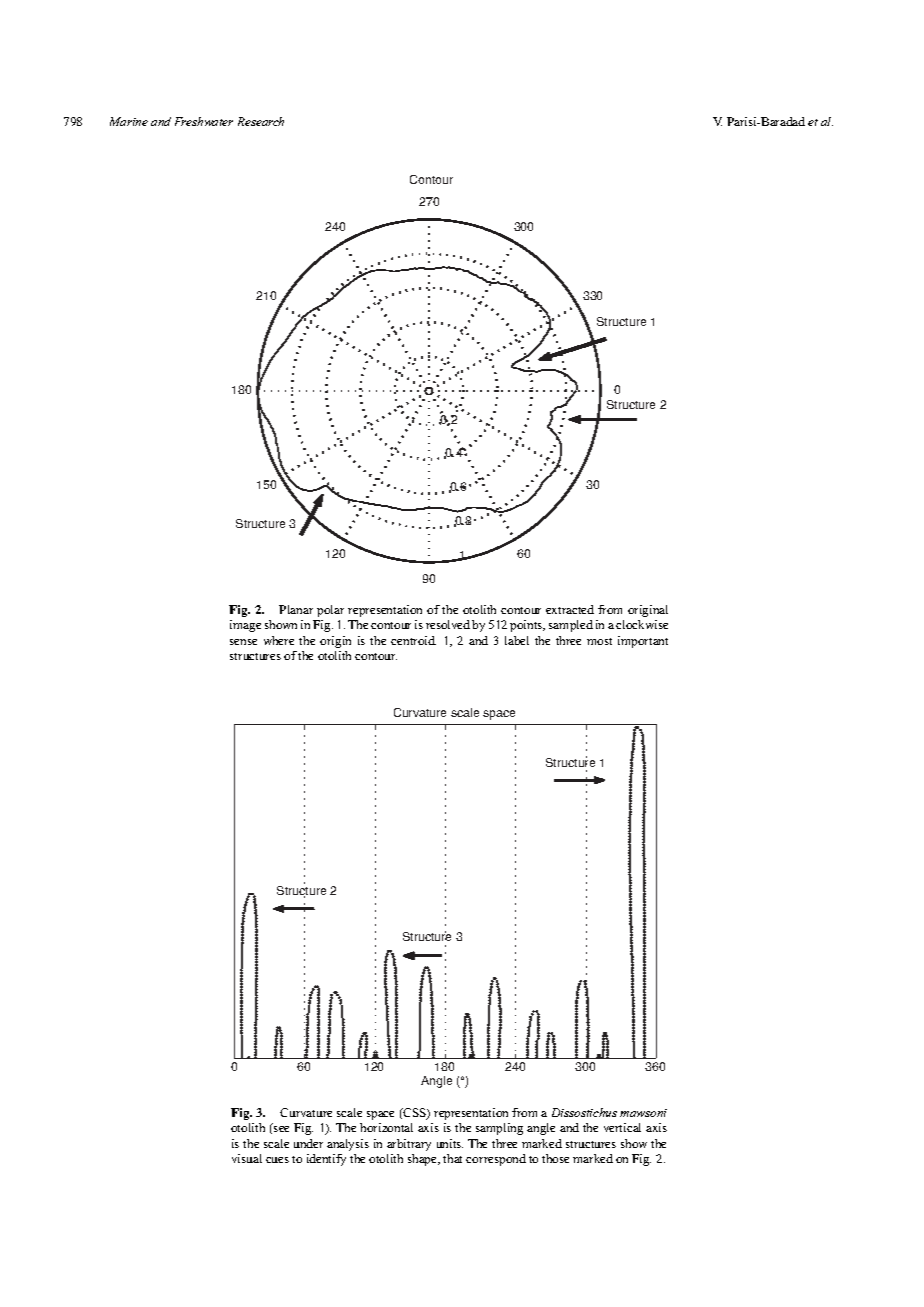 The image size is (924, 1307). I want to click on sampled, so click(571, 626).
